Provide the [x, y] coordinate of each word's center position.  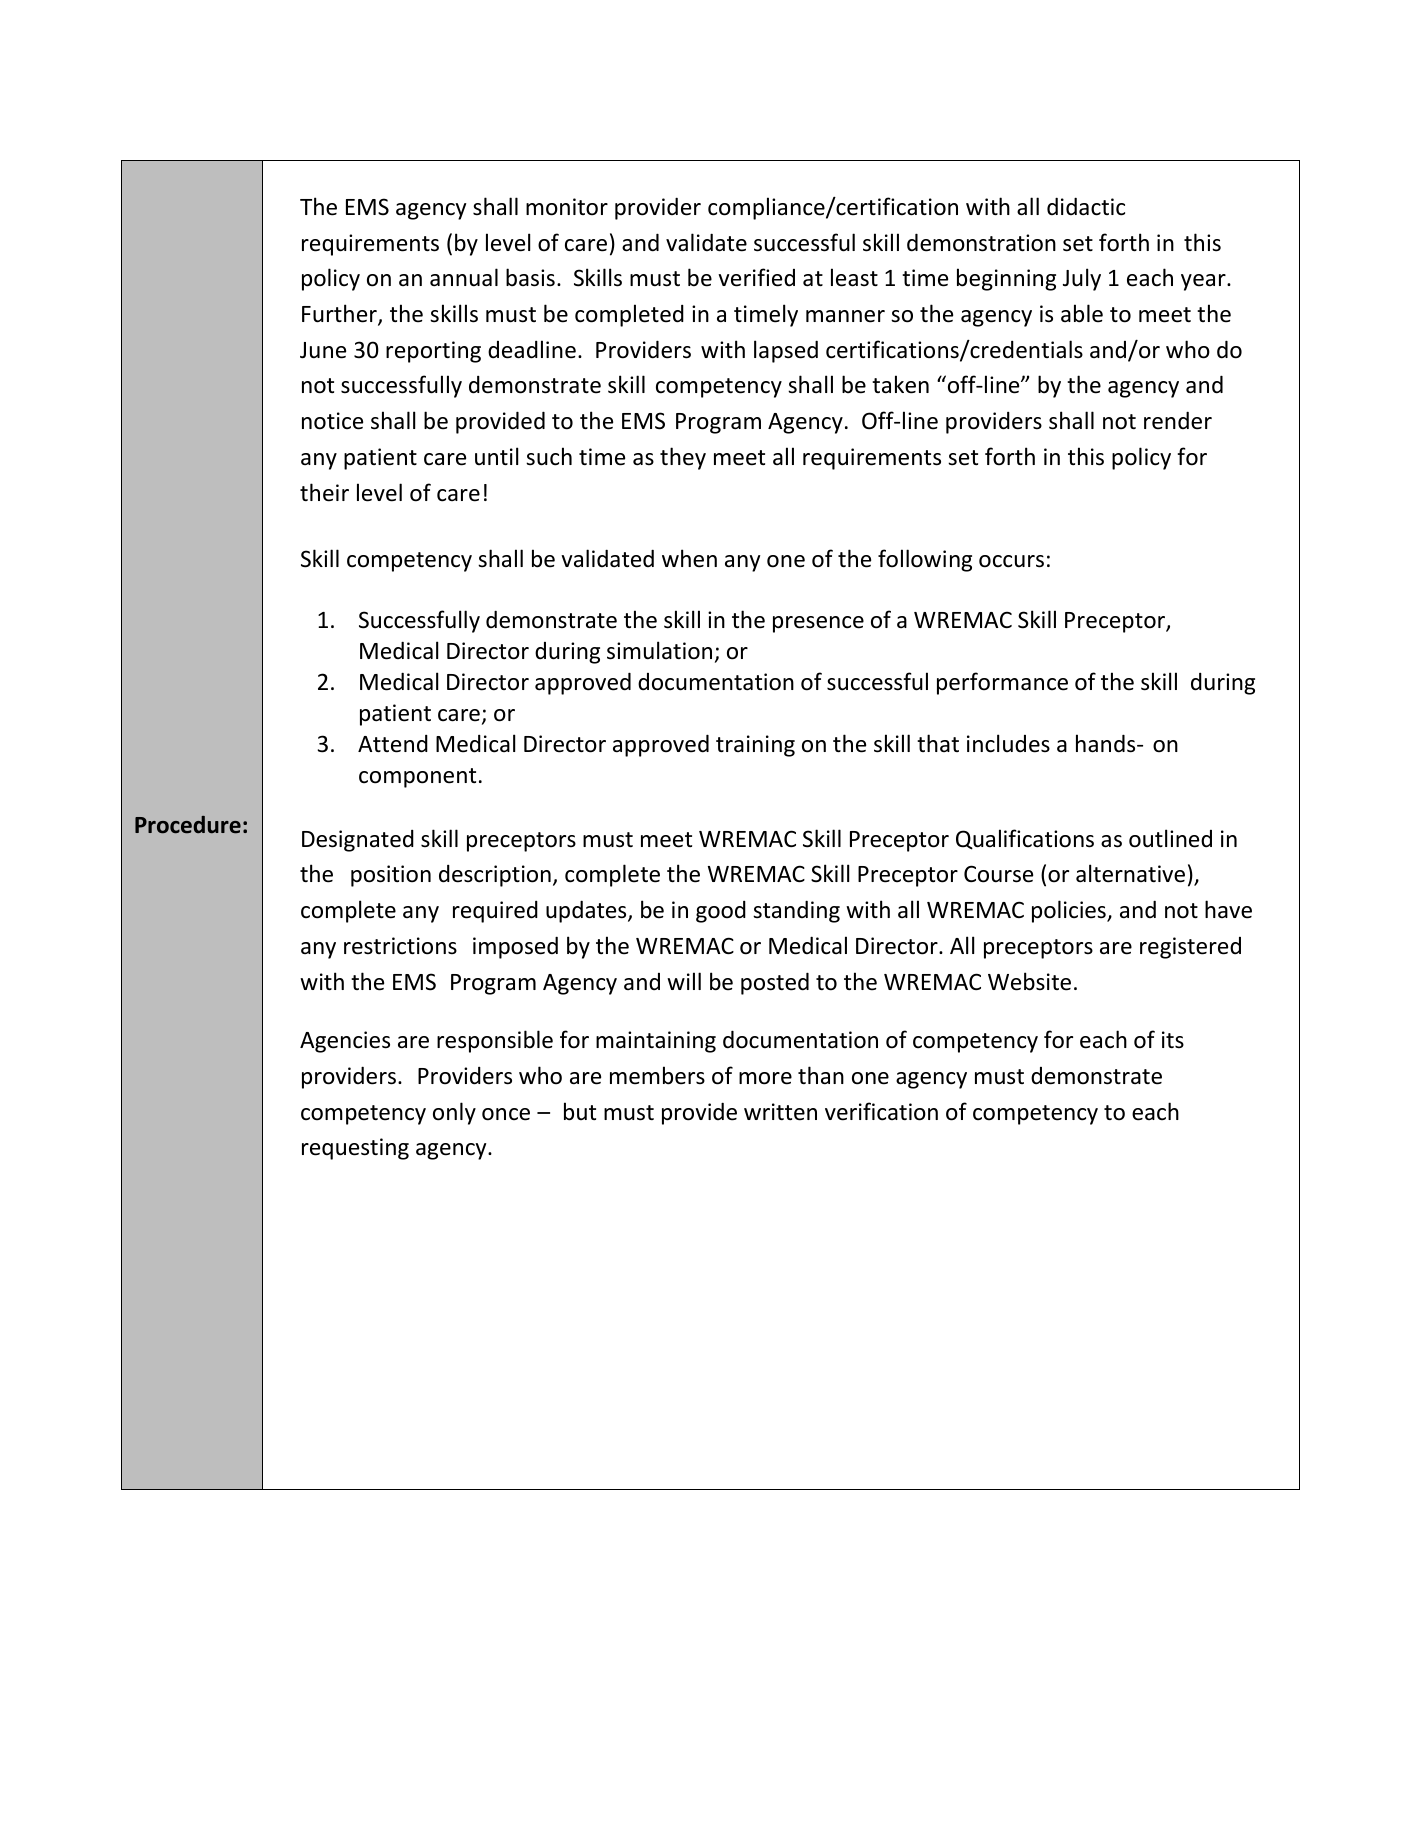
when [689, 558]
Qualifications [1025, 839]
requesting [355, 1149]
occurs [1011, 561]
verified [756, 277]
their [324, 492]
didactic [1086, 206]
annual [464, 277]
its [1173, 1040]
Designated [358, 841]
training [755, 746]
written [780, 1112]
